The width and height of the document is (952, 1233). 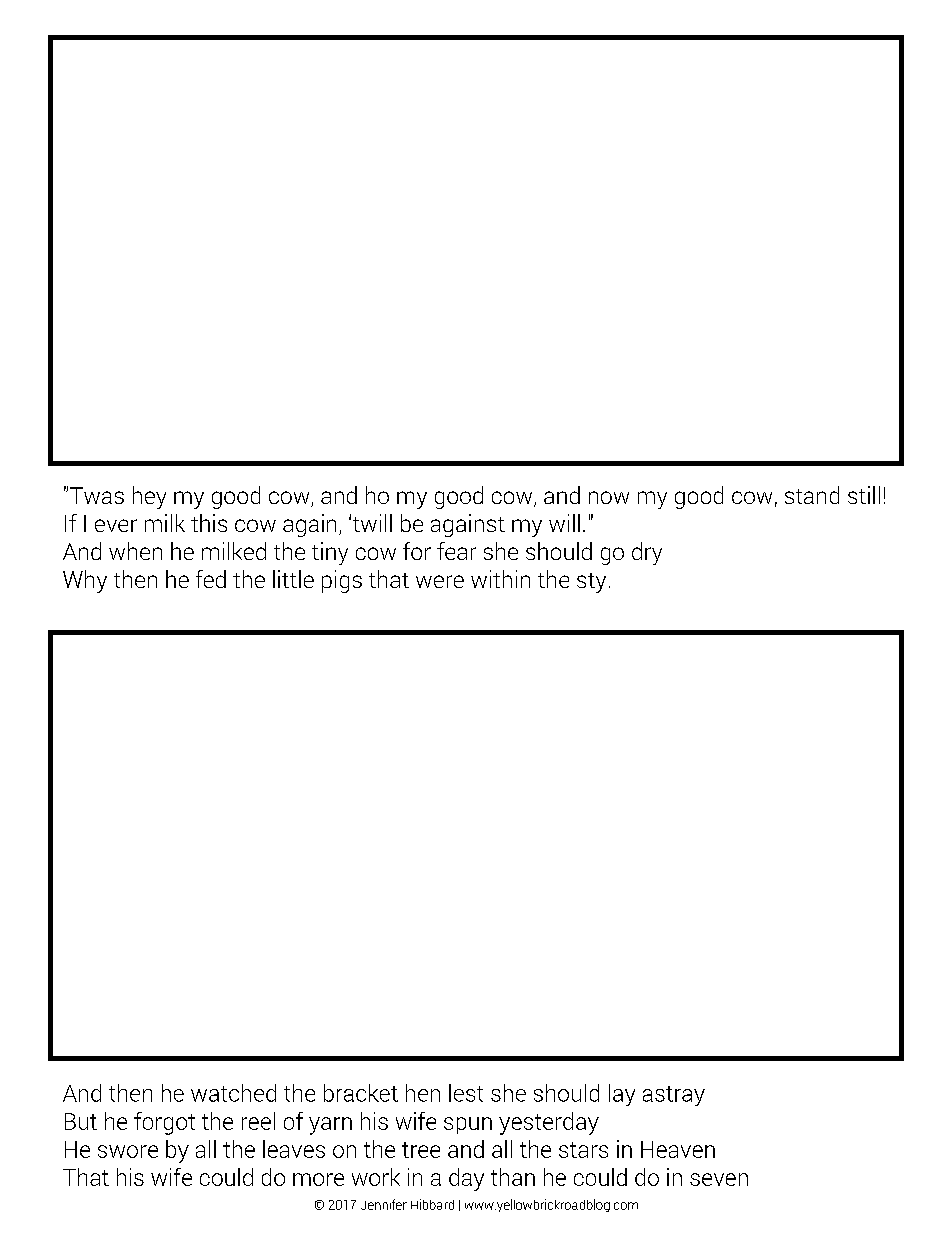 What do you see at coordinates (440, 581) in the document?
I see `were` at bounding box center [440, 581].
